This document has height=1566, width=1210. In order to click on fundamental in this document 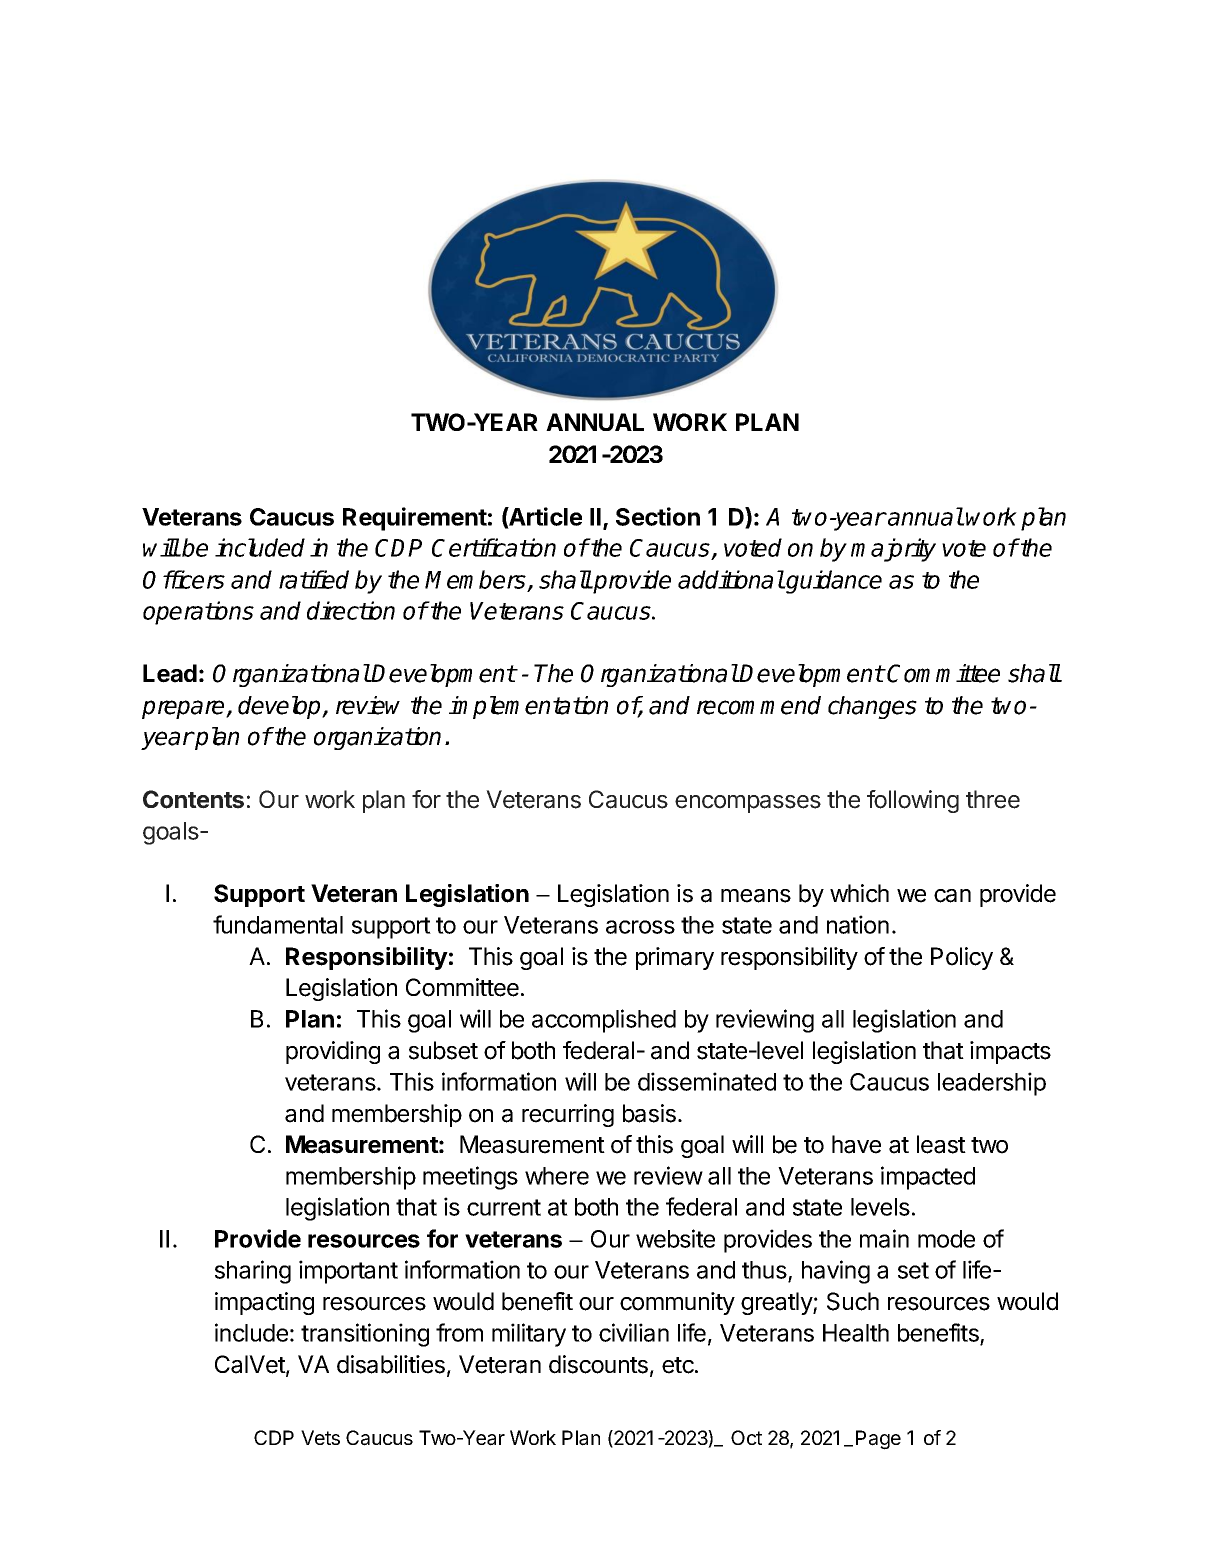, I will do `click(278, 924)`.
